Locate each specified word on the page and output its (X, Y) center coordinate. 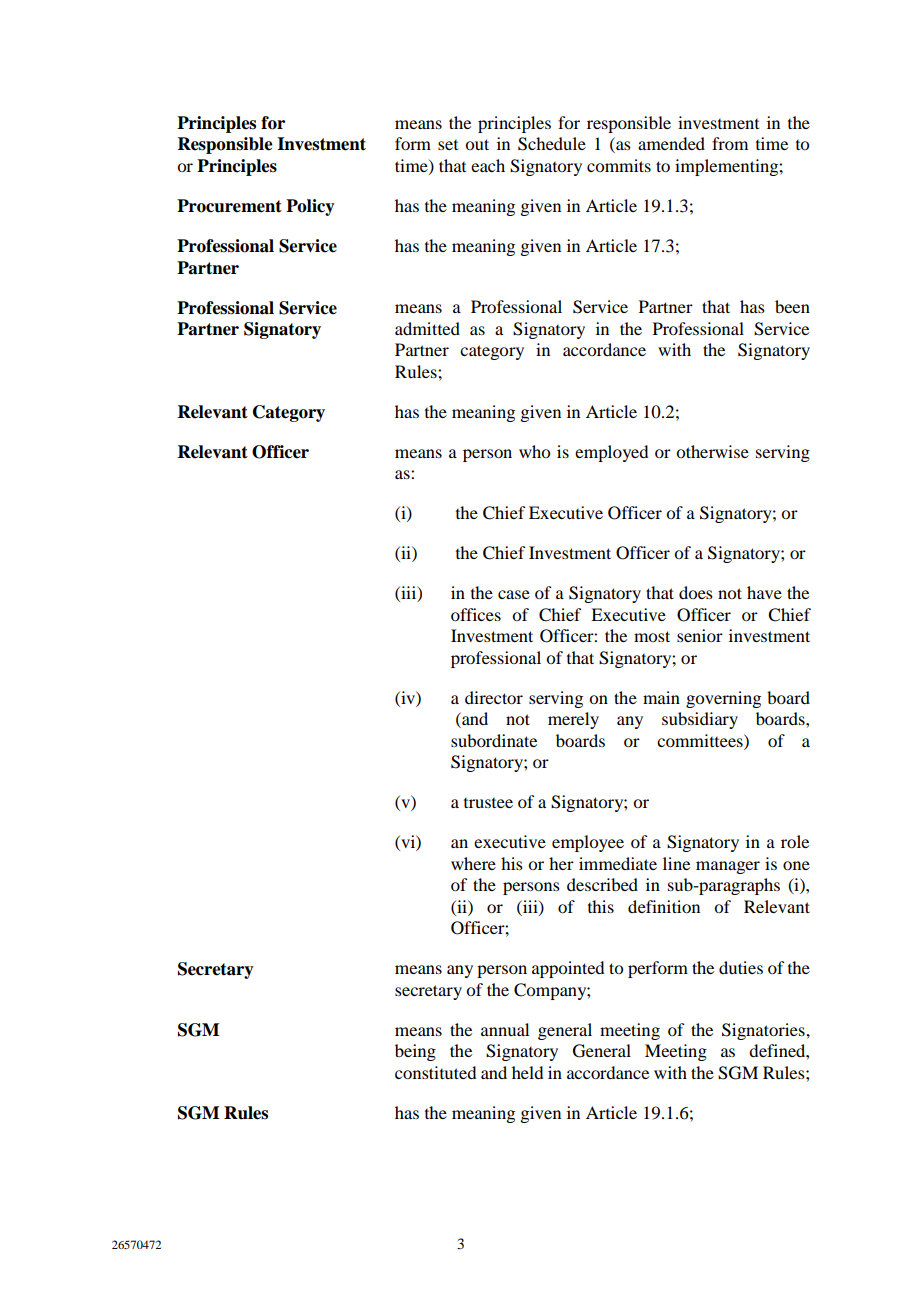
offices (476, 614)
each (488, 165)
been (792, 306)
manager (728, 867)
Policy (310, 207)
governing (723, 699)
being (415, 1052)
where (473, 863)
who (534, 451)
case (514, 594)
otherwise (712, 451)
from (730, 143)
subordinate (494, 740)
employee (588, 843)
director (494, 697)
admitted (427, 328)
